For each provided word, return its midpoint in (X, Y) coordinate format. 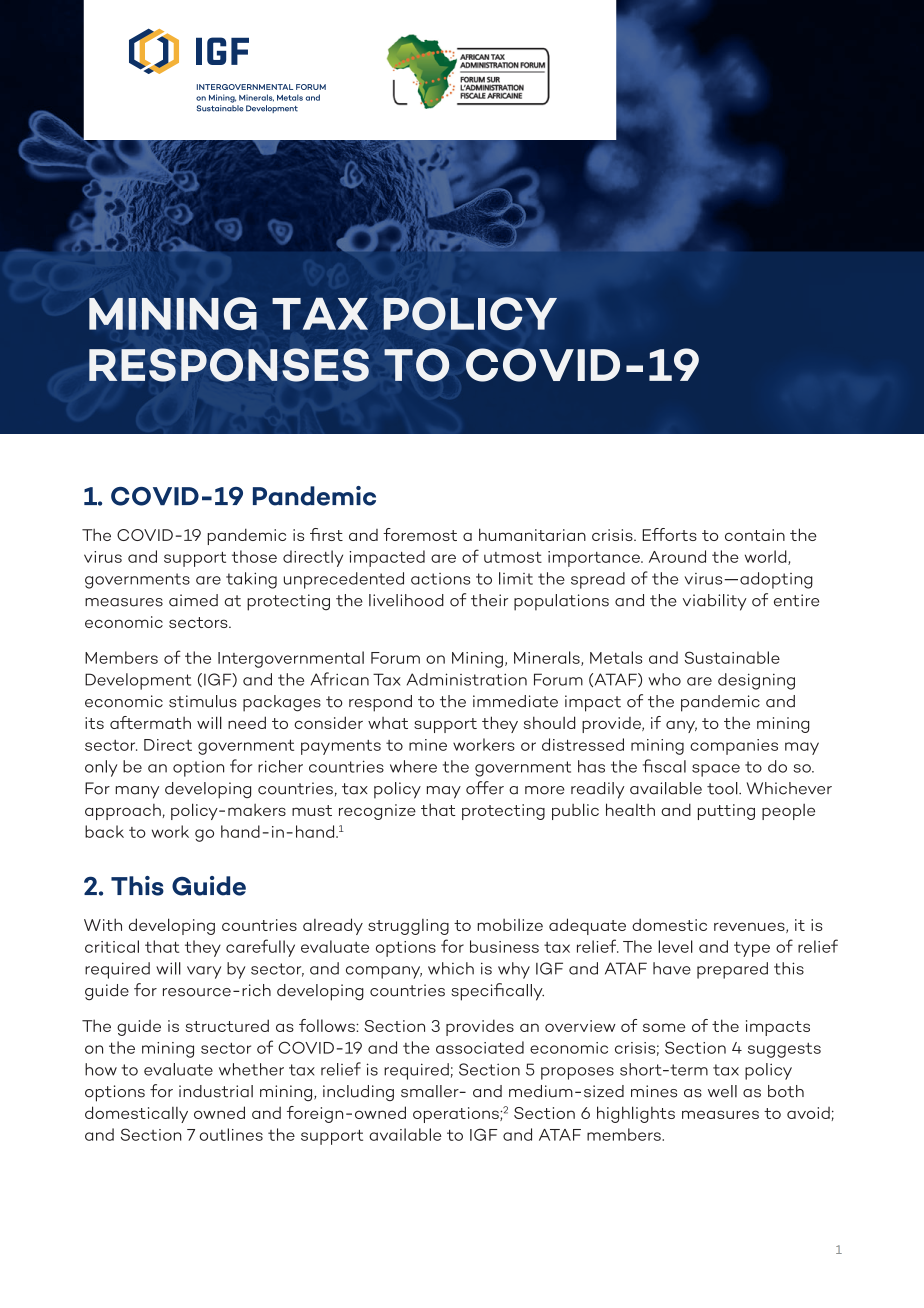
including (358, 1093)
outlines (231, 1134)
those (254, 556)
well (722, 1091)
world (767, 557)
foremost (420, 534)
